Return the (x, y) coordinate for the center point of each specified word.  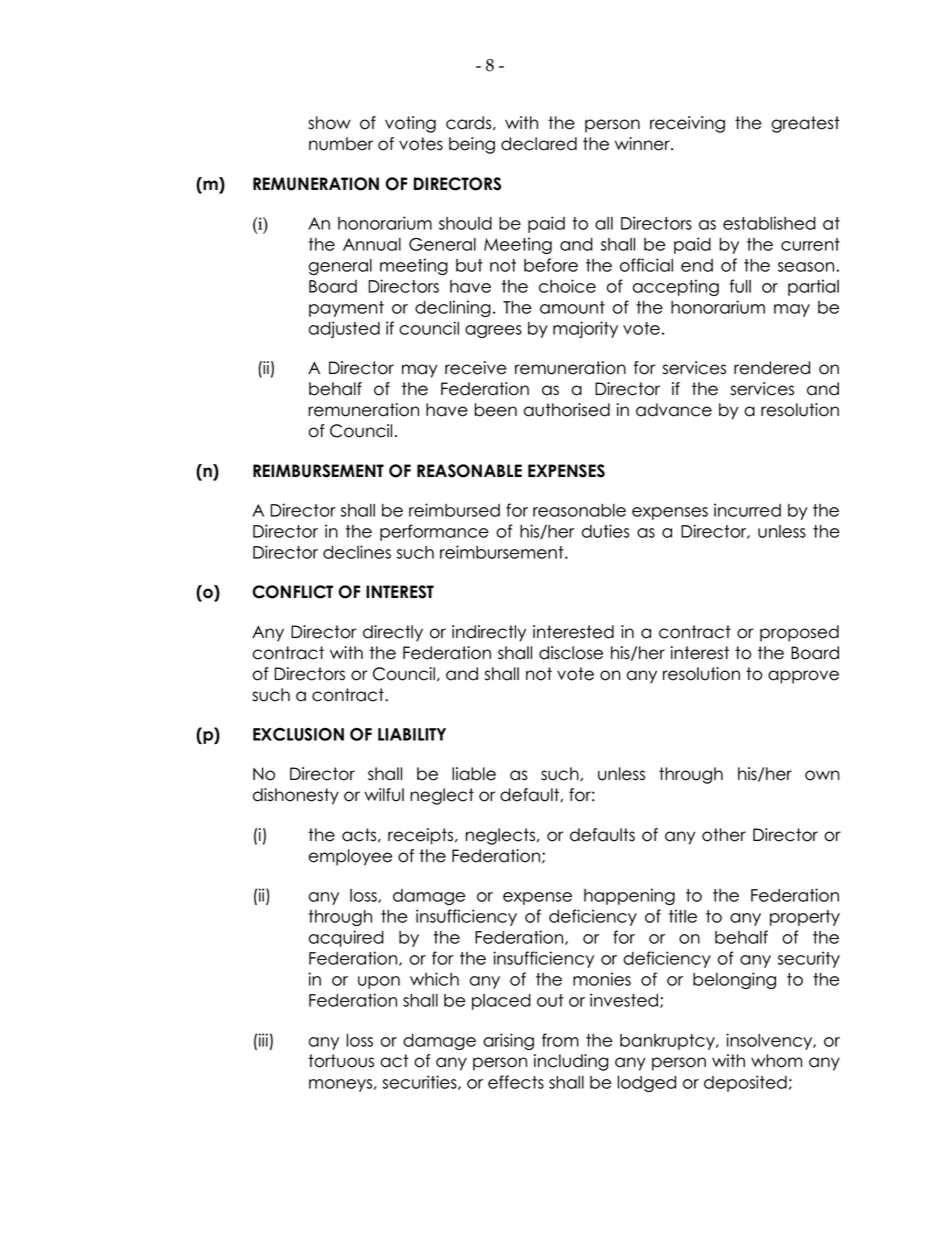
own (822, 775)
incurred (747, 510)
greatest (805, 124)
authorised (567, 410)
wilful (384, 795)
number (341, 144)
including (571, 1062)
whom (776, 1061)
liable (474, 774)
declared (539, 144)
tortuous (341, 1061)
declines (357, 552)
